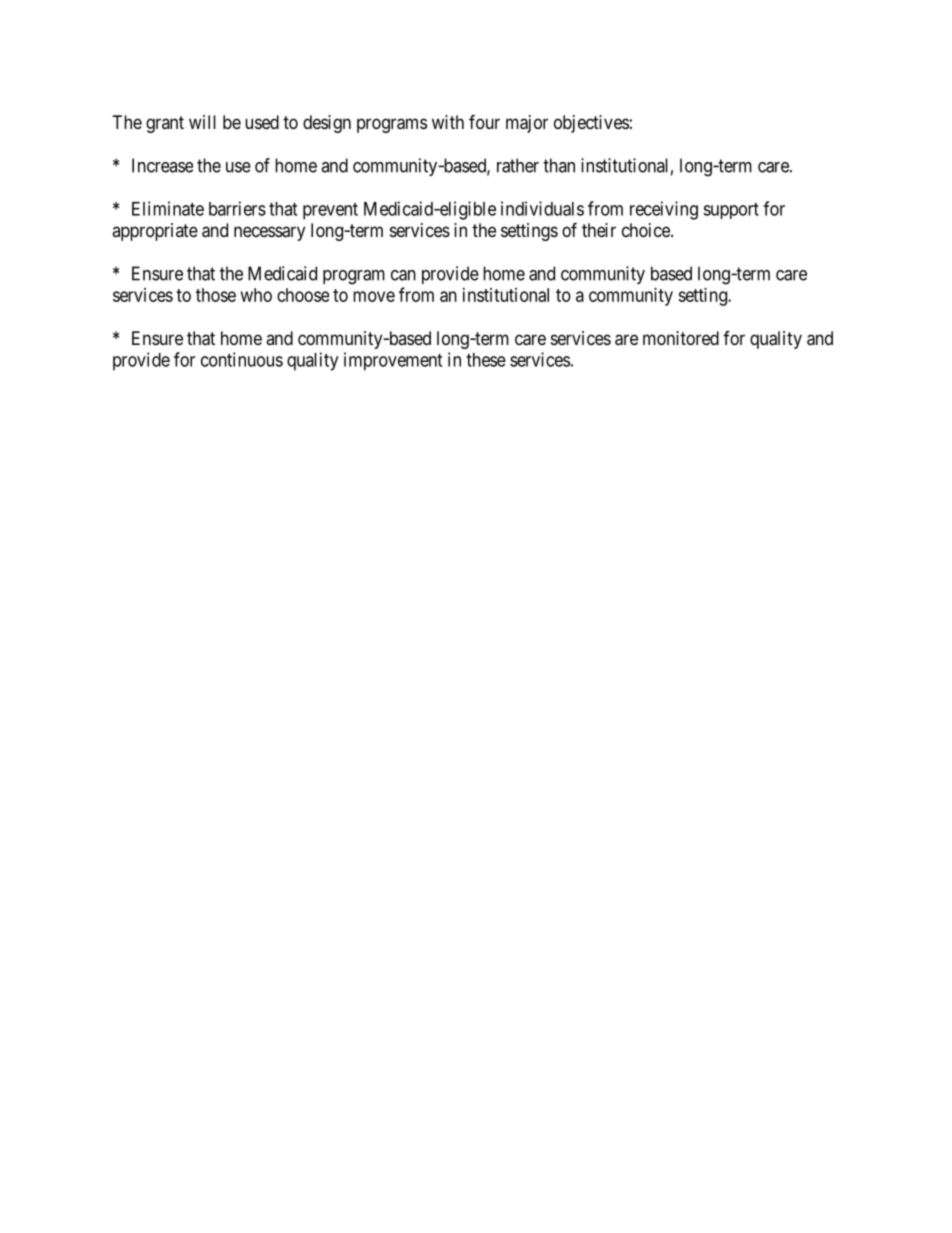  I want to click on individuals, so click(542, 208).
